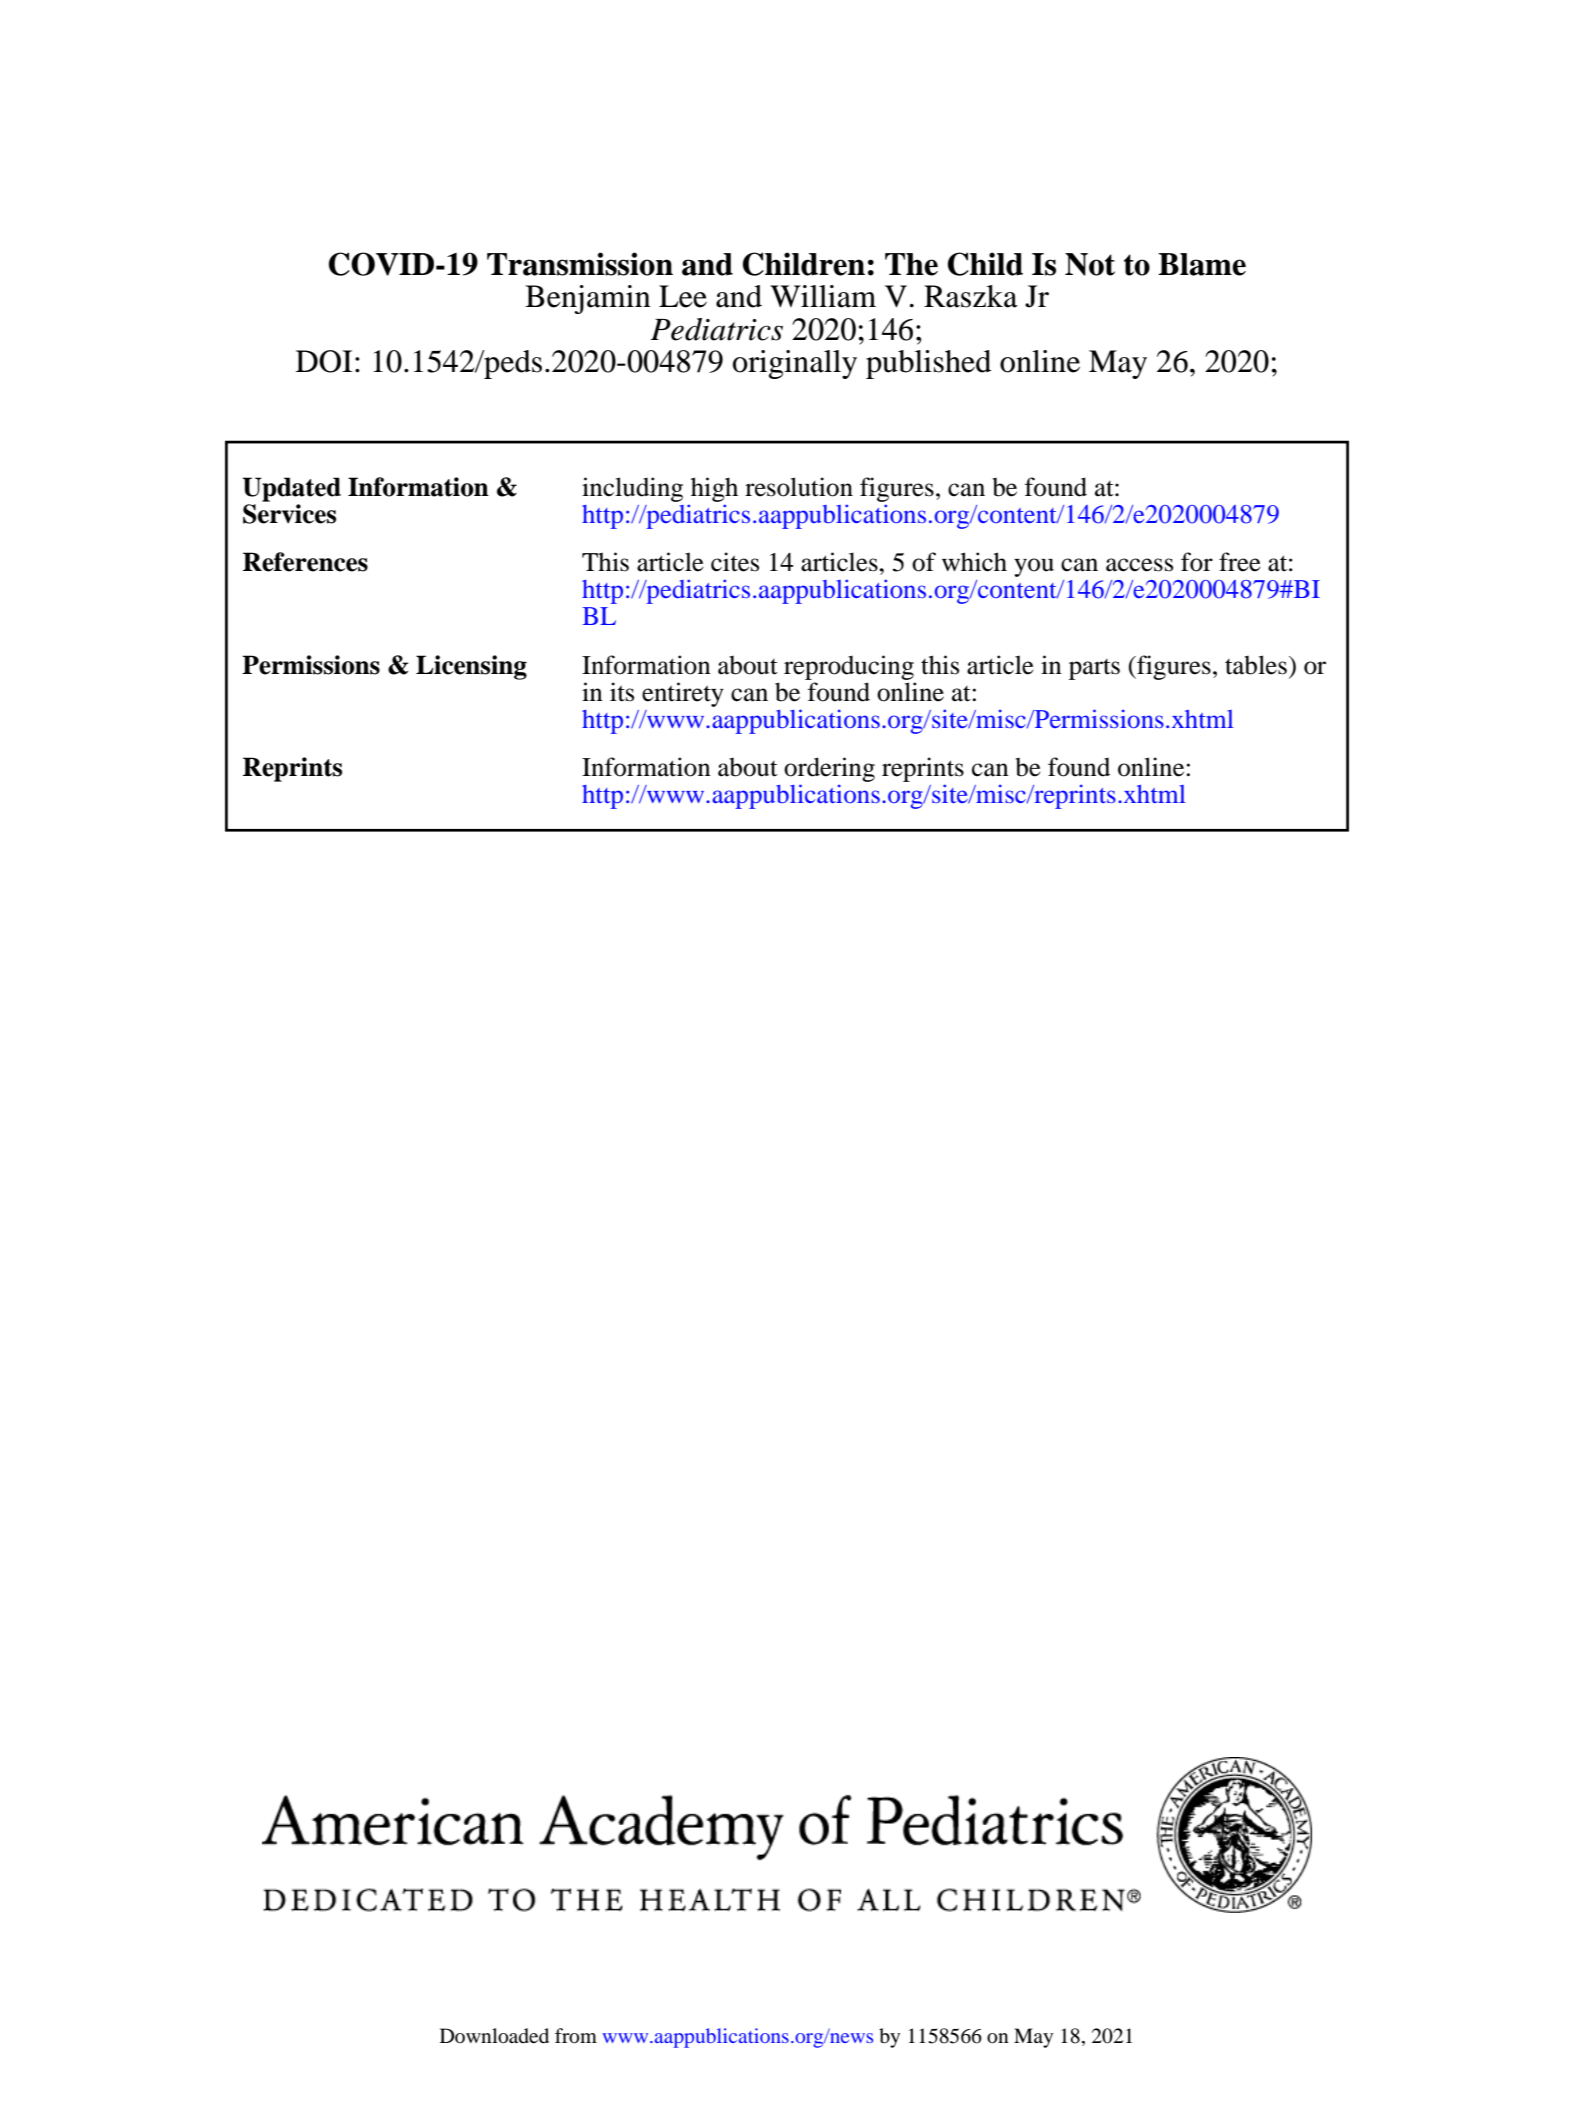 The height and width of the screenshot is (2108, 1574). I want to click on William, so click(823, 296).
